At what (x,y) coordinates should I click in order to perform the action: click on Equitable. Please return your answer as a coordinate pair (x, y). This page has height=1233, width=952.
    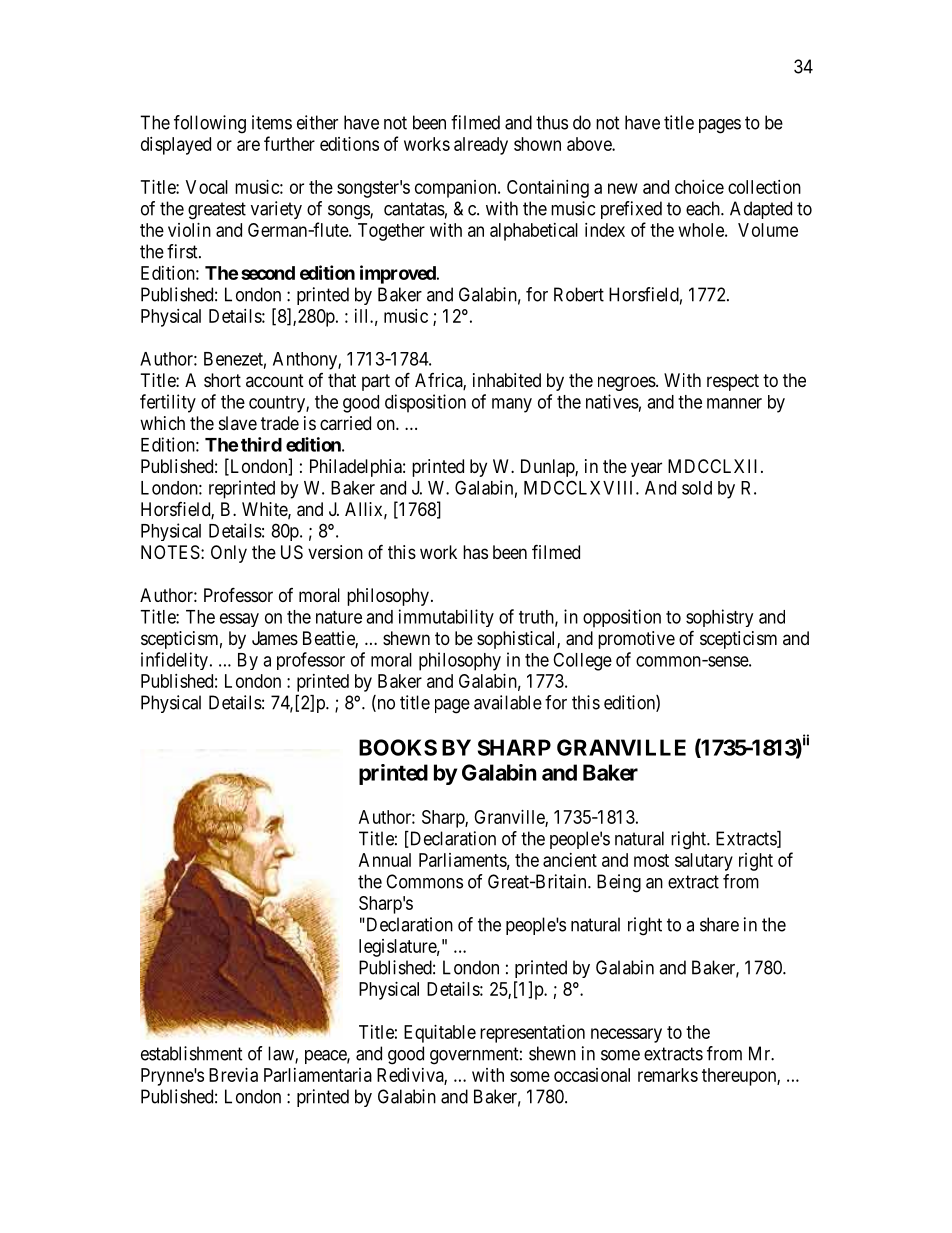
    Looking at the image, I should click on (440, 1034).
